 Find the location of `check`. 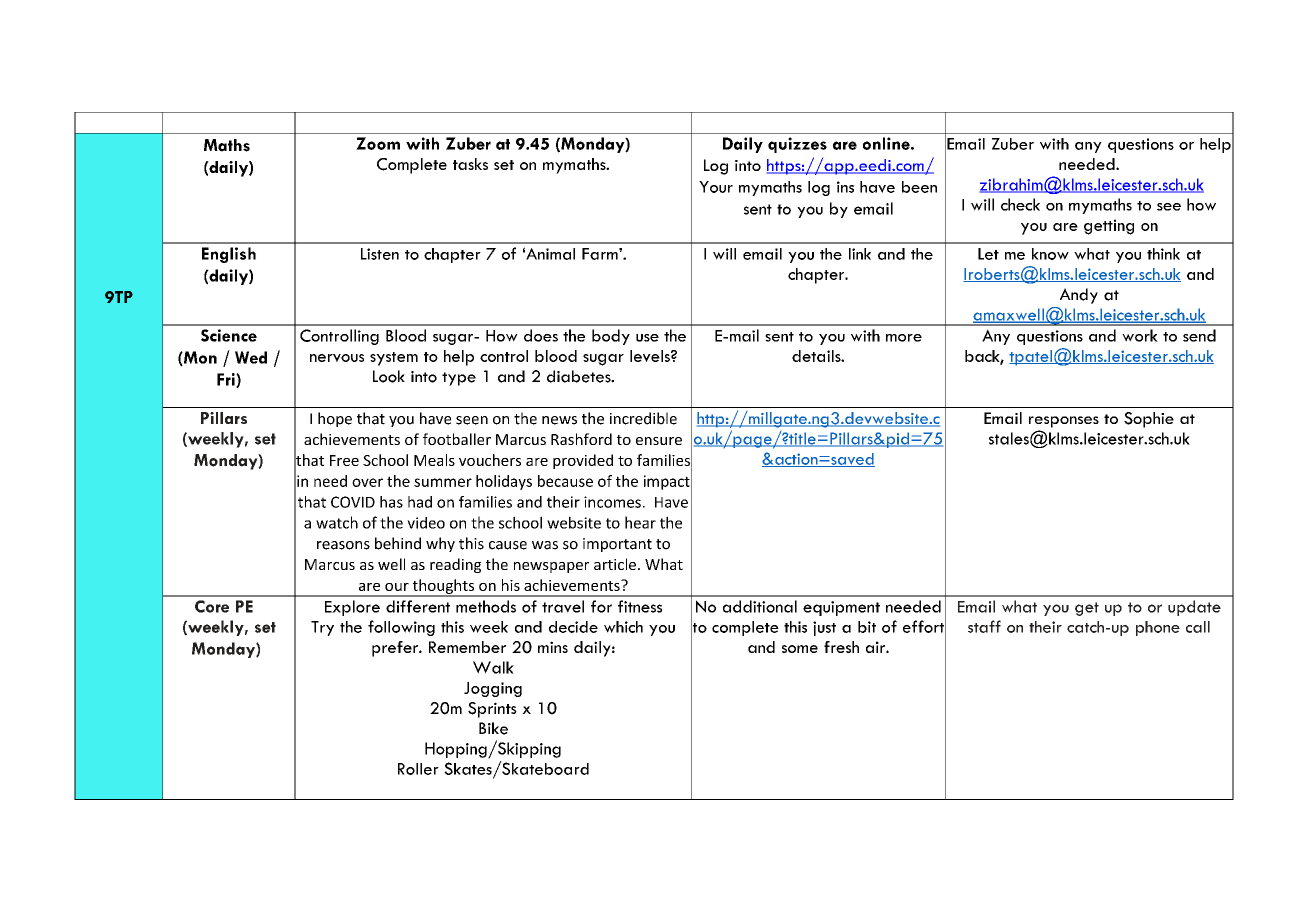

check is located at coordinates (1020, 204).
